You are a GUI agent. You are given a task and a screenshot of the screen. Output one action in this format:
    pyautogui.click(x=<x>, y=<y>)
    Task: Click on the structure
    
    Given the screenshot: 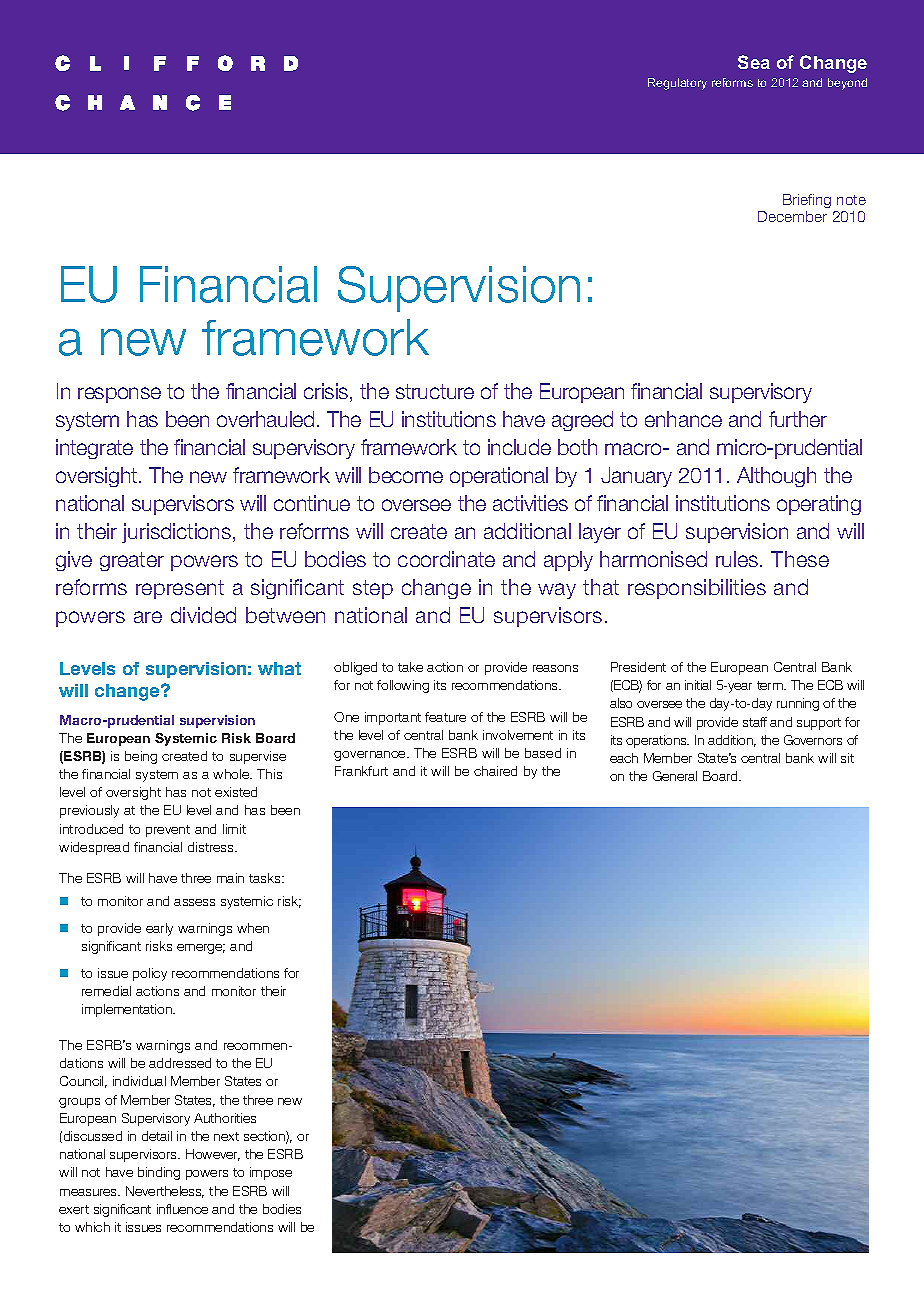 What is the action you would take?
    pyautogui.click(x=435, y=391)
